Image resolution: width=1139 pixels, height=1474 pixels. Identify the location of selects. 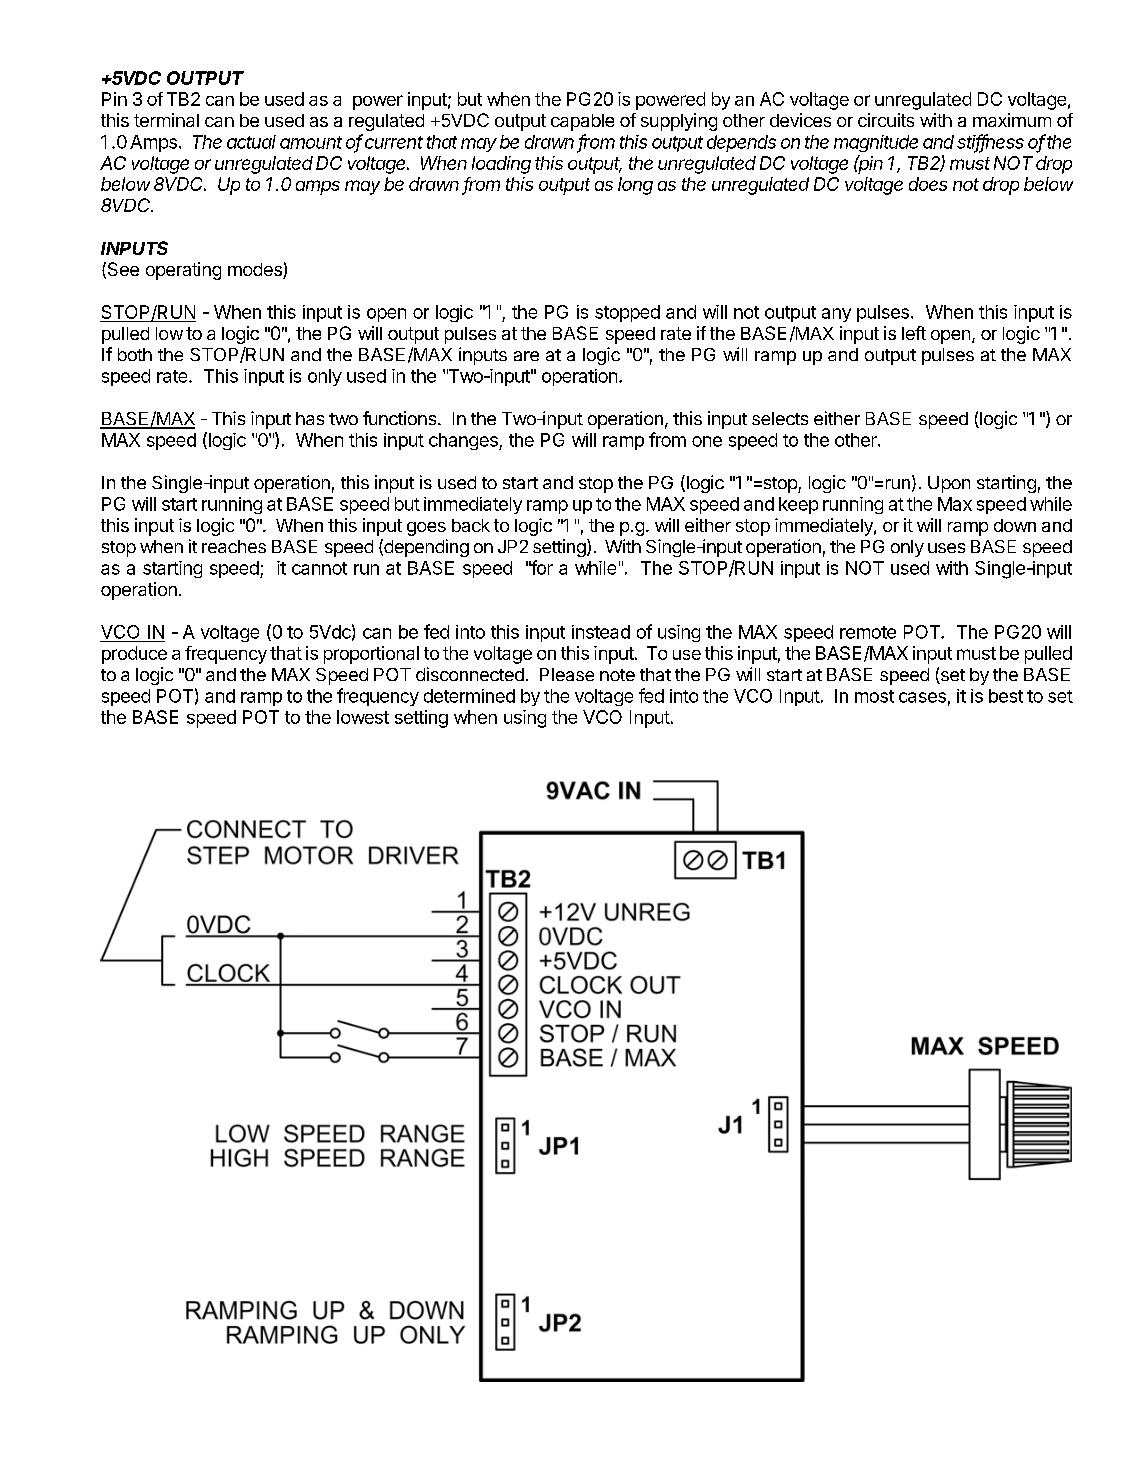
(780, 418).
